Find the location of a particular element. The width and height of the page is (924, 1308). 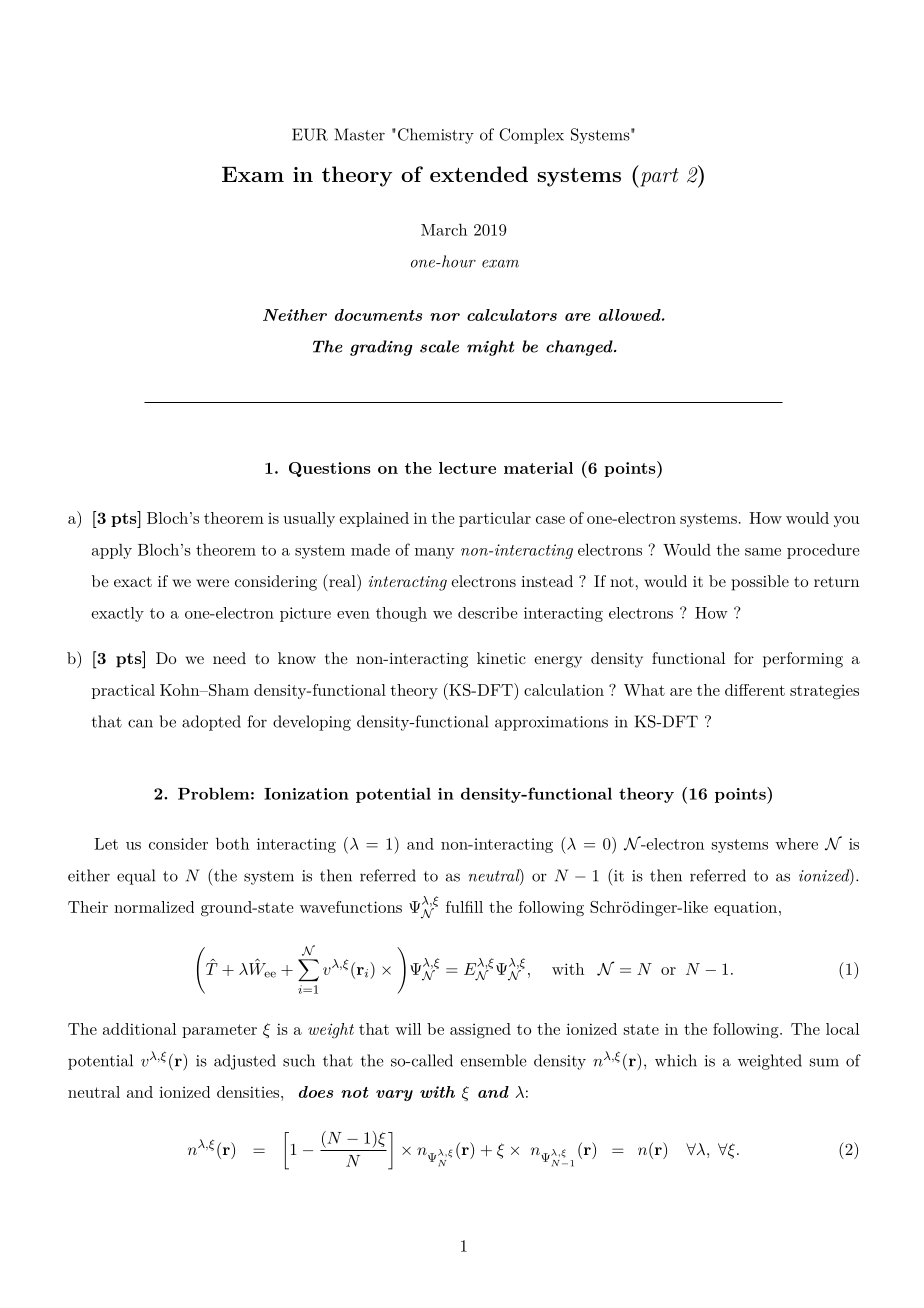

extended is located at coordinates (479, 174).
